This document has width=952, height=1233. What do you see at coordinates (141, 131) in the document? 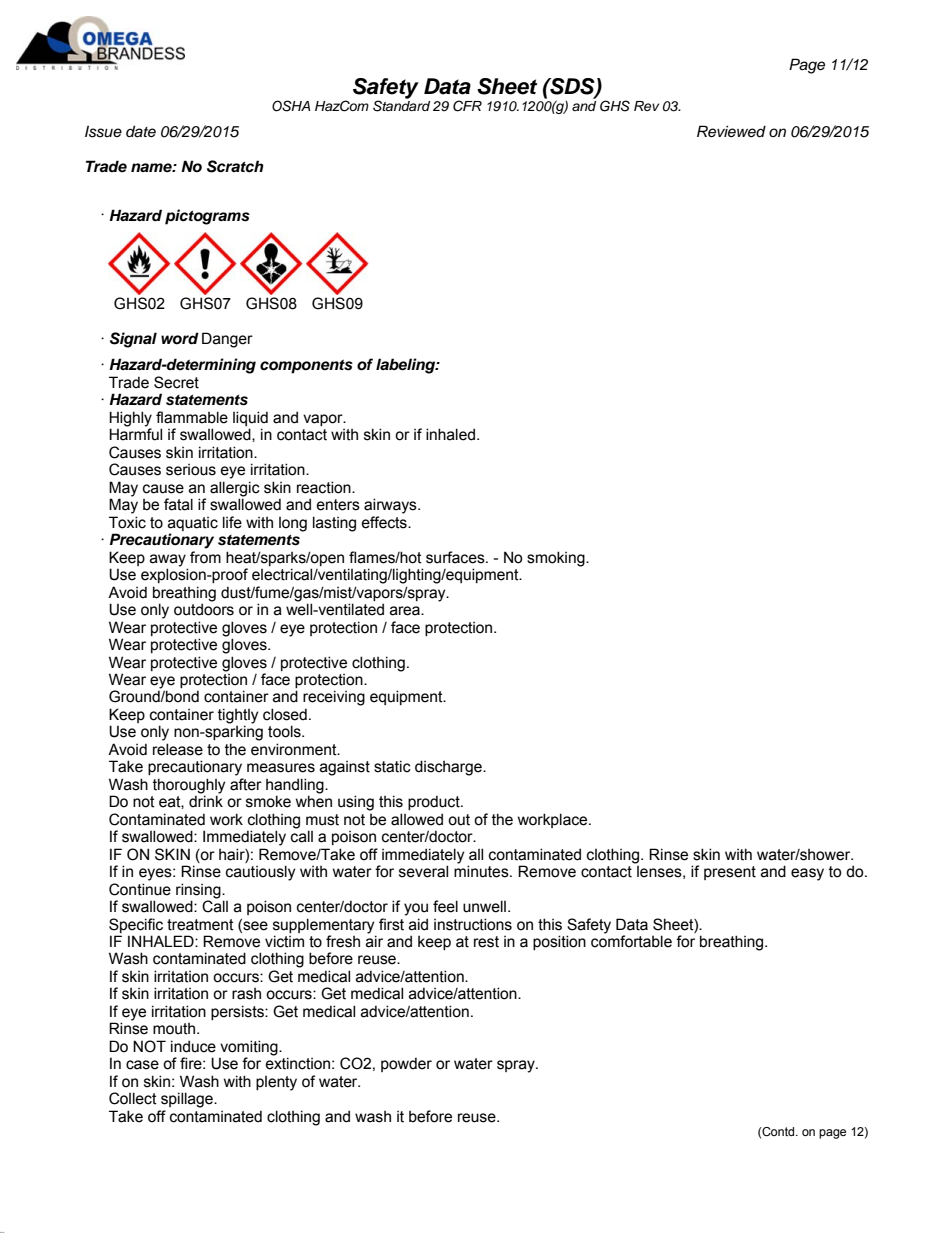
I see `date` at bounding box center [141, 131].
